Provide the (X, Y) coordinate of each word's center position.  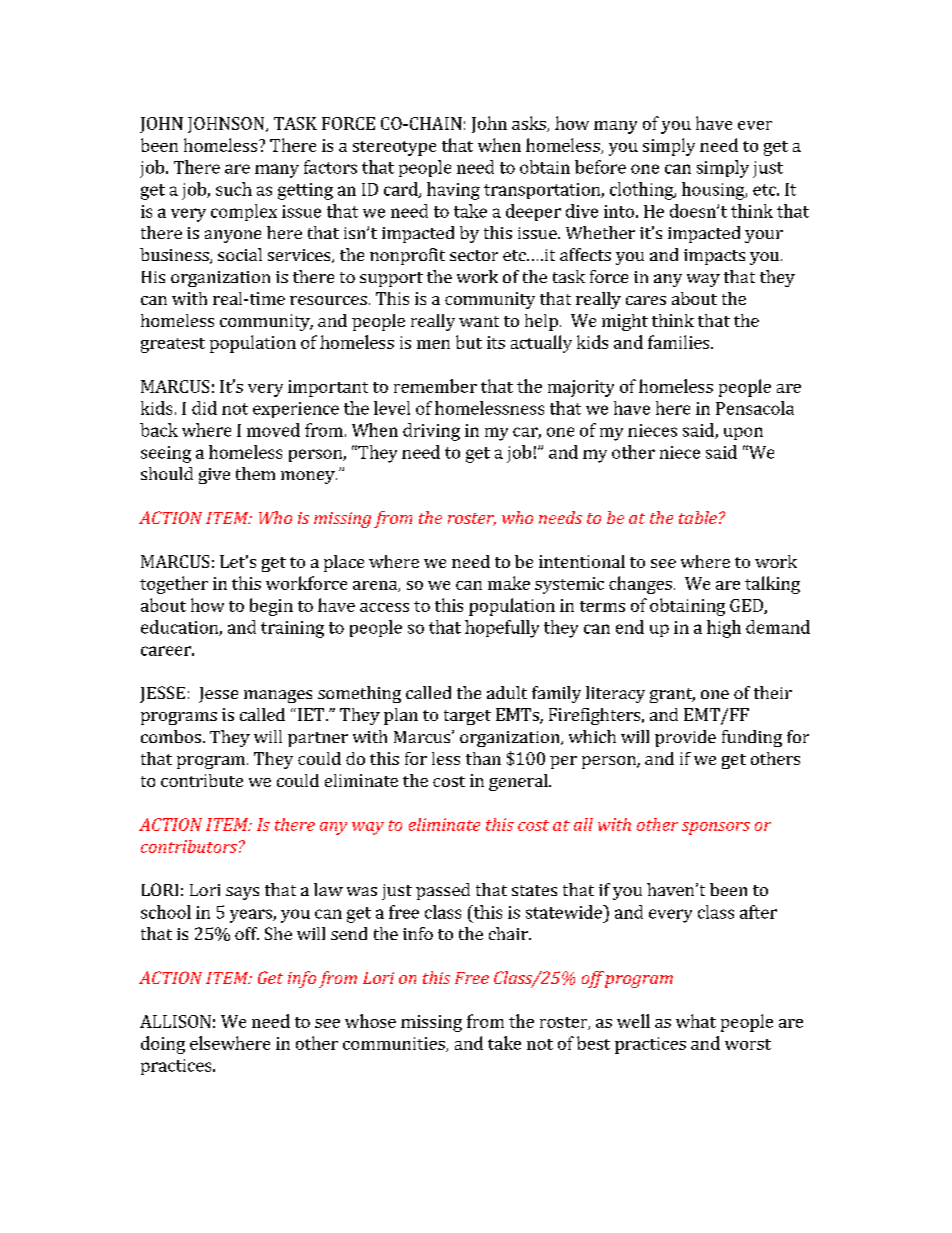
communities (395, 1044)
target (467, 717)
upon (743, 433)
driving (431, 432)
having (453, 191)
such (234, 189)
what (696, 1021)
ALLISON (175, 1021)
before (600, 167)
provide (685, 738)
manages (278, 696)
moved (273, 430)
